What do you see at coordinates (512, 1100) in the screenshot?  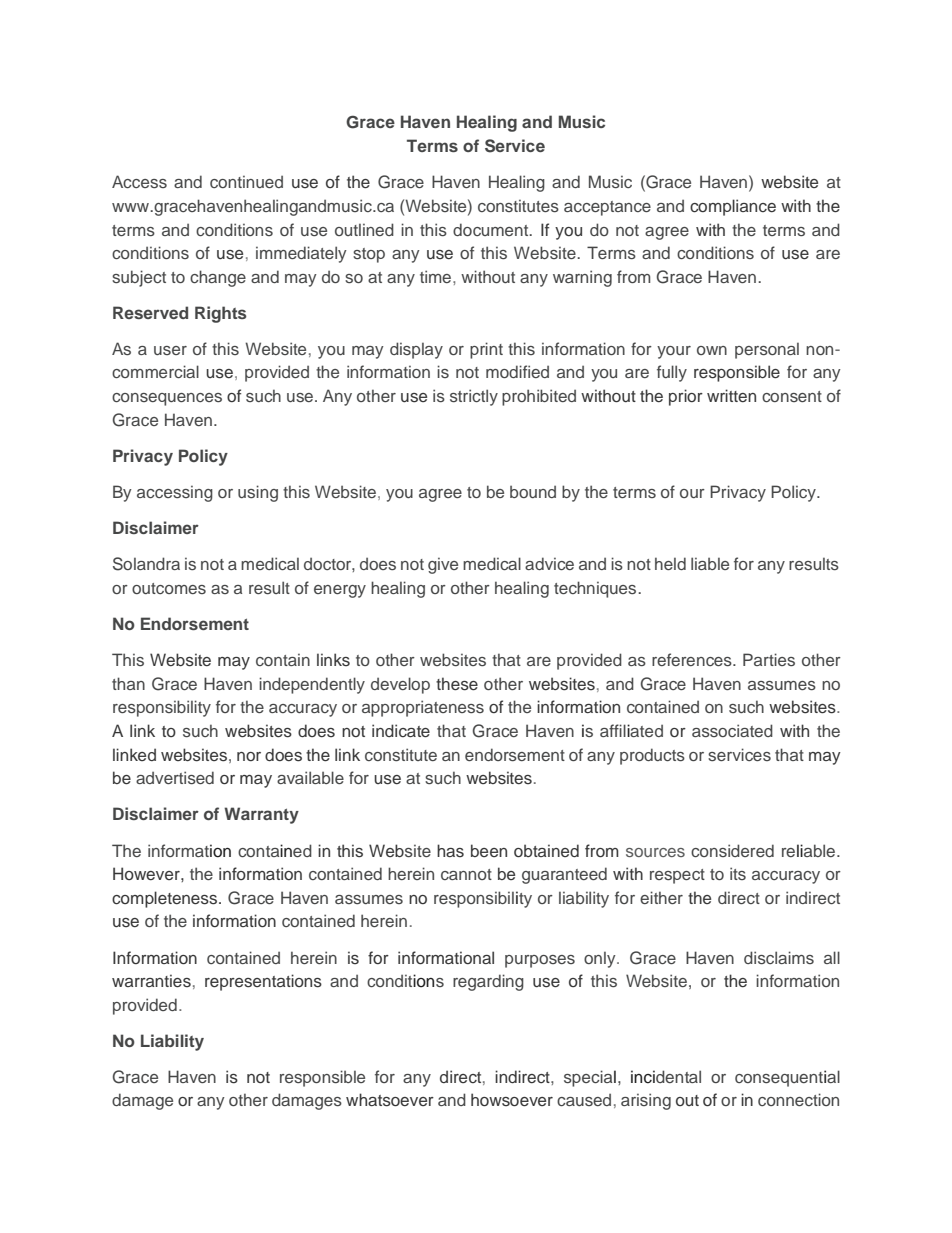 I see `howsoever` at bounding box center [512, 1100].
